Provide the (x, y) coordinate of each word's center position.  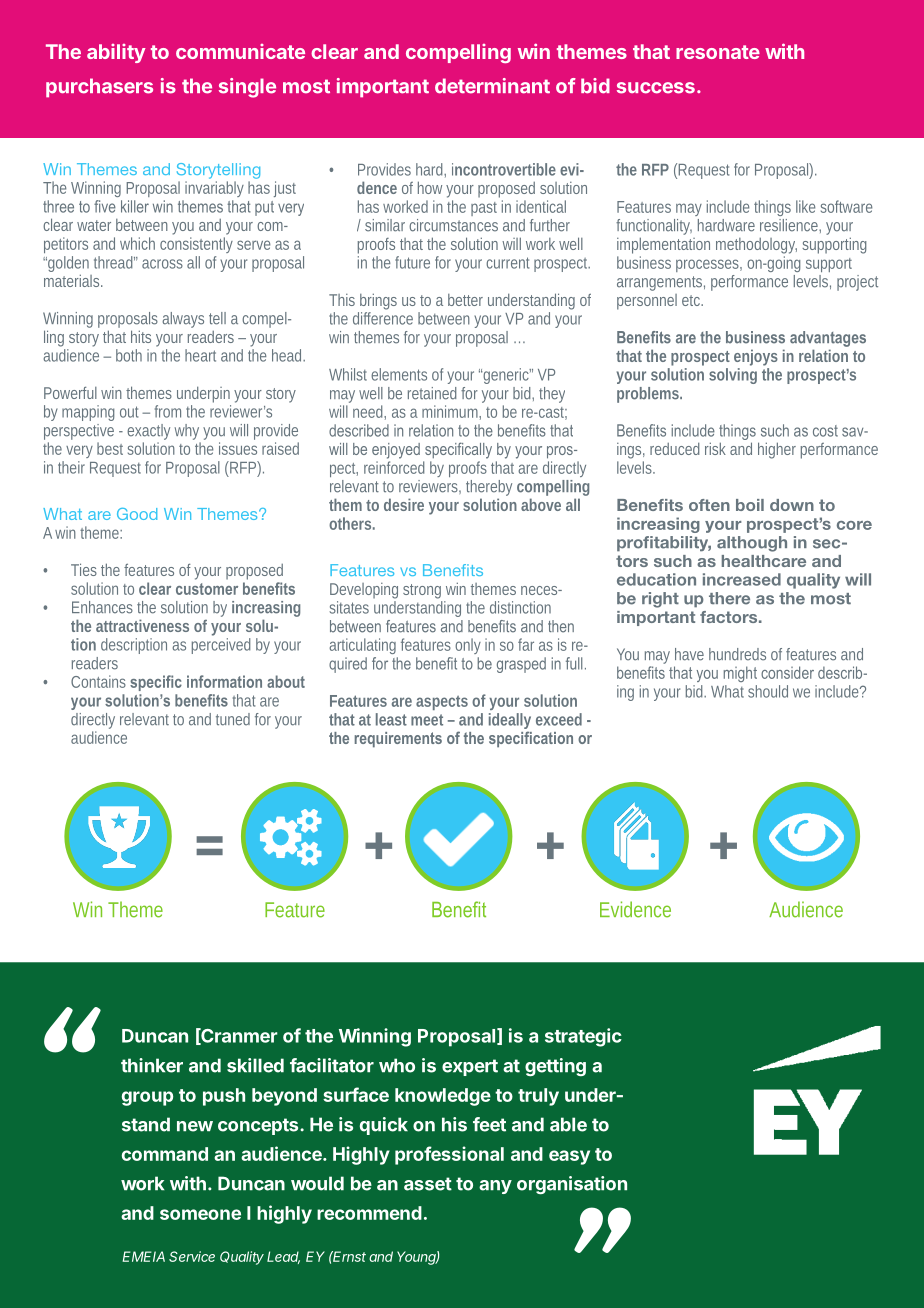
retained (432, 393)
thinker (152, 1065)
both (129, 355)
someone (200, 1214)
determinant (492, 86)
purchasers (99, 88)
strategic (583, 1037)
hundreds (737, 654)
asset (428, 1184)
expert (470, 1067)
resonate (718, 52)
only (468, 646)
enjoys (756, 357)
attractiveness (142, 625)
